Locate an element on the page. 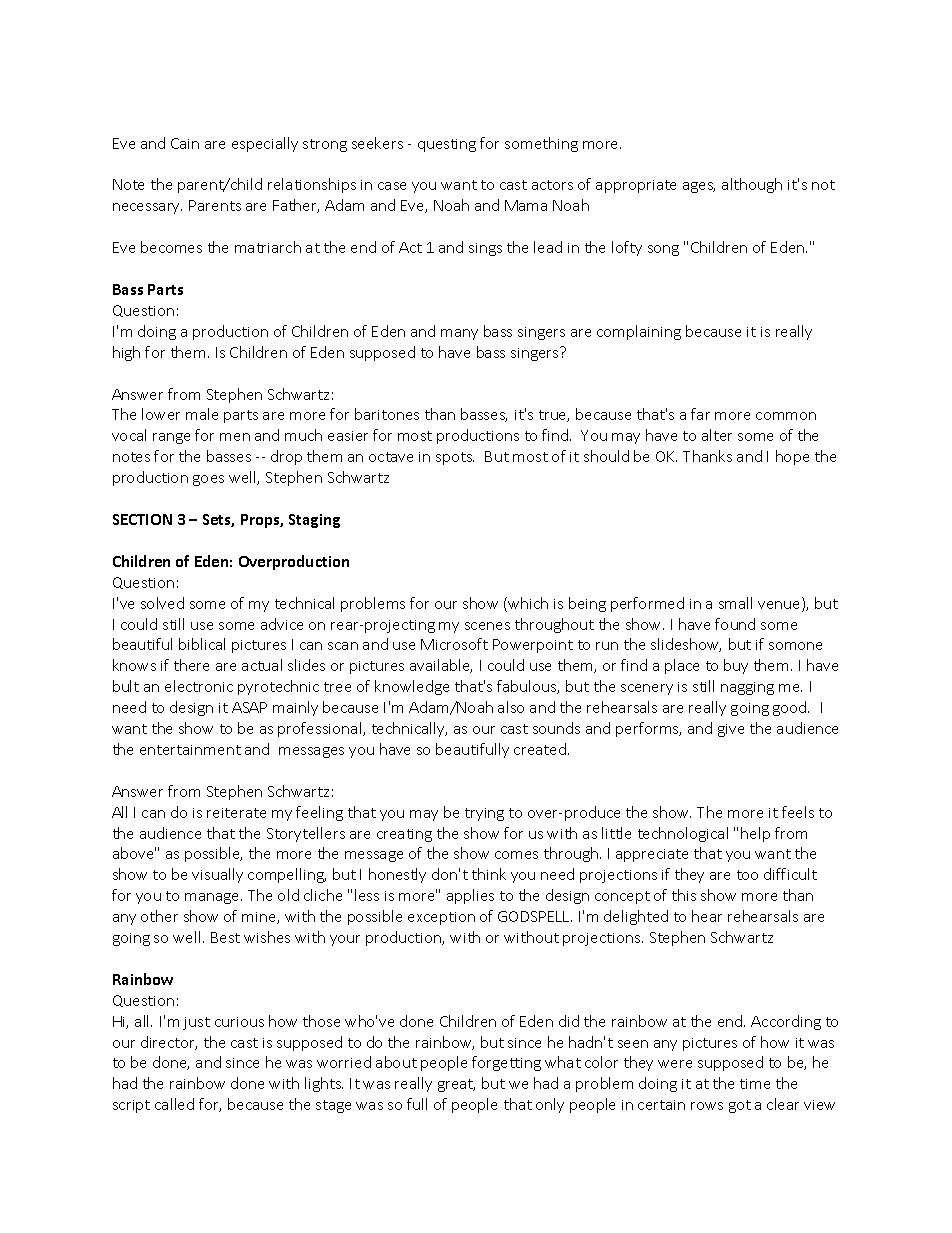 This image has height=1233, width=952. although is located at coordinates (752, 185).
